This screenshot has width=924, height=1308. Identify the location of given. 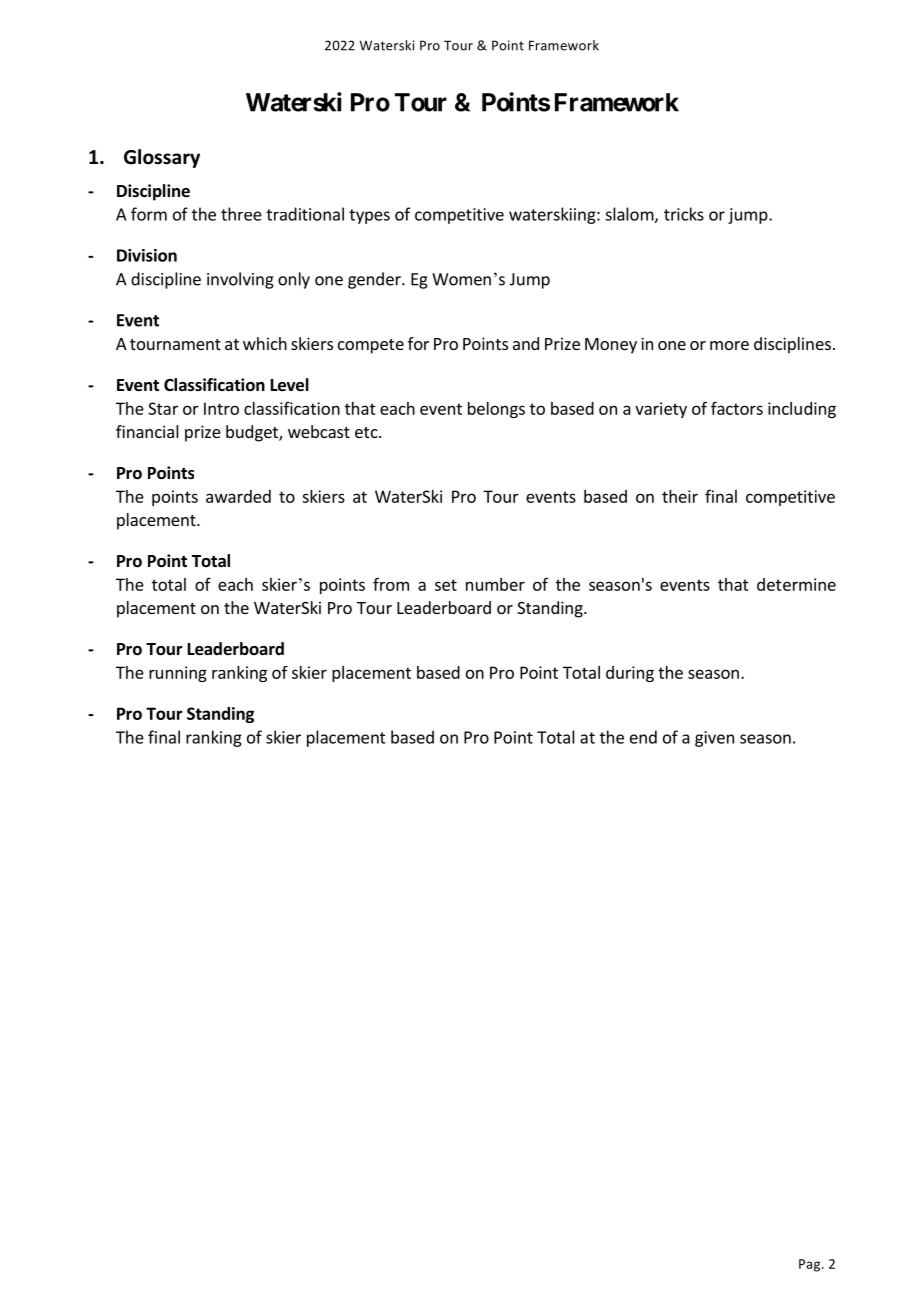
(714, 739).
